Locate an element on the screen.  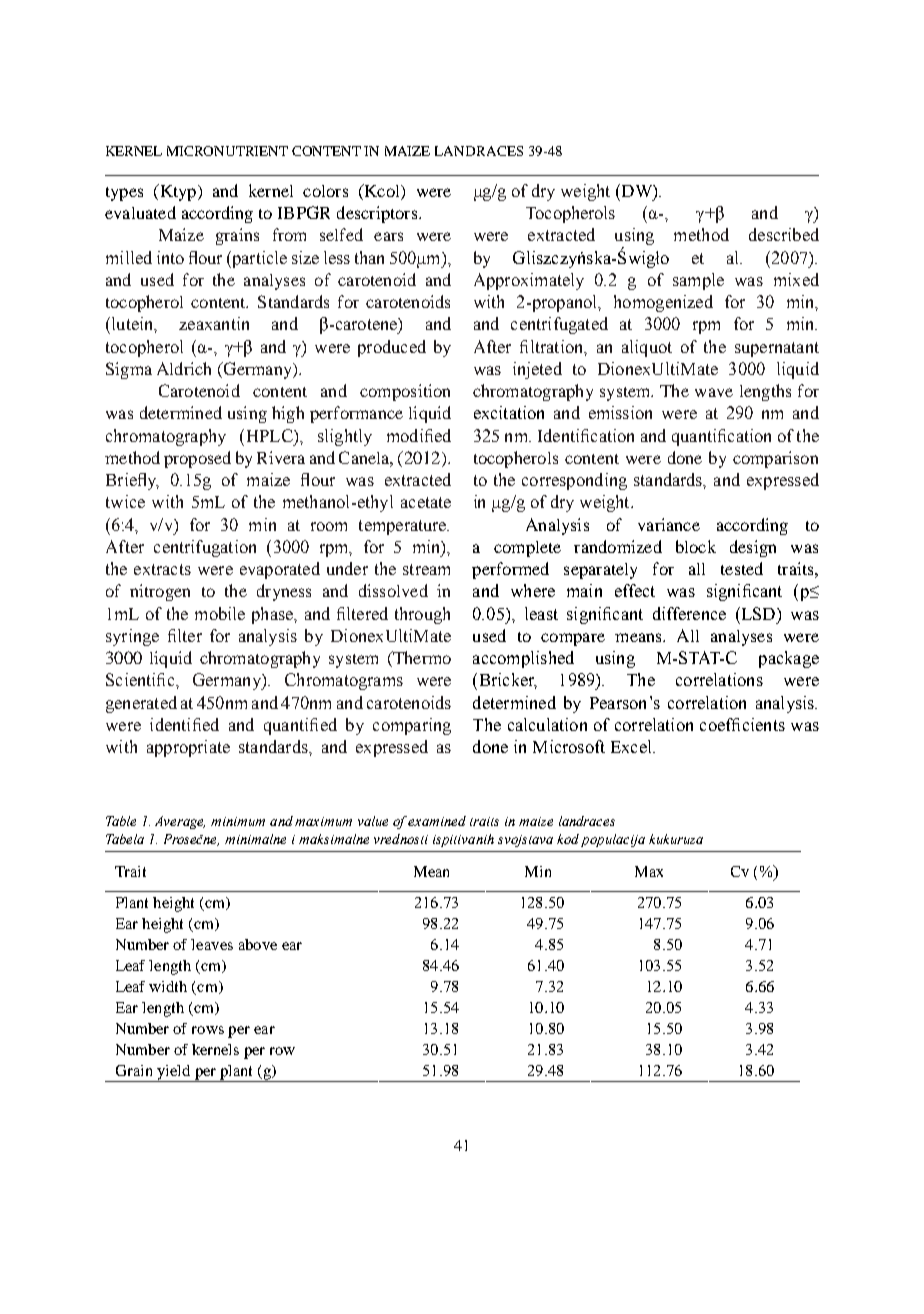
descriptors is located at coordinates (377, 214).
